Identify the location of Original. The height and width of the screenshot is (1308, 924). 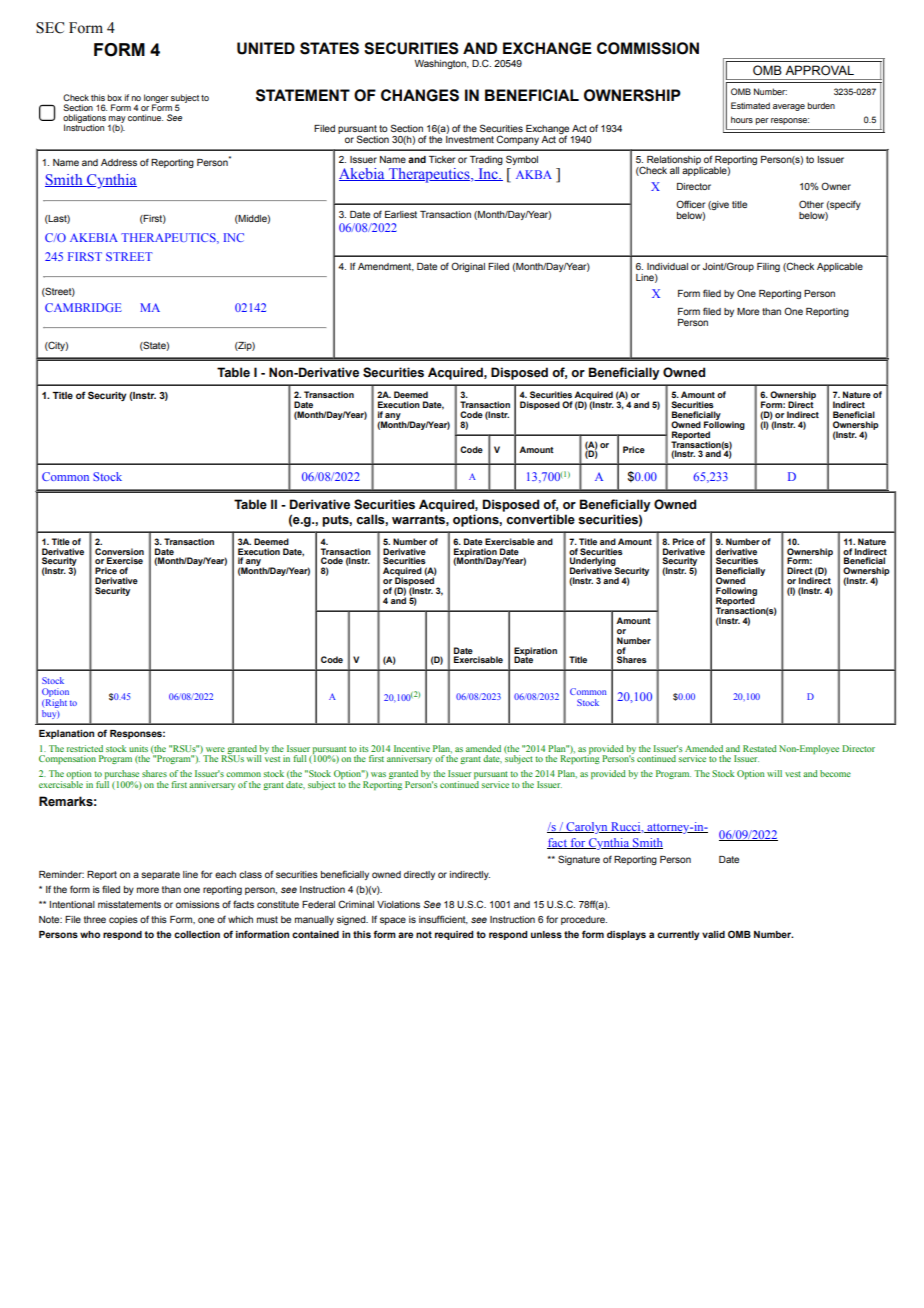
(468, 267).
